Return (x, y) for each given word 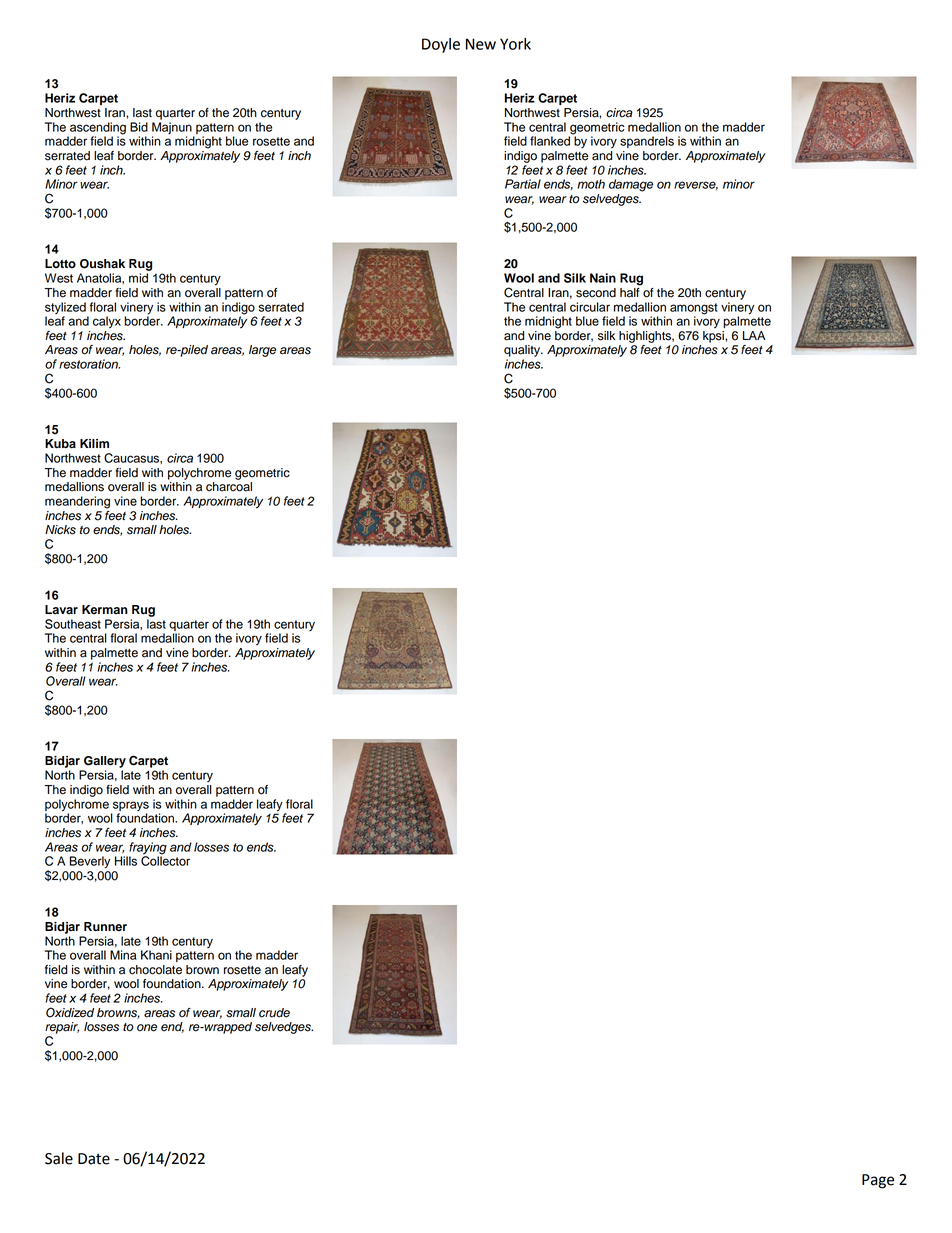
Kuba (60, 444)
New (481, 44)
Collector (165, 860)
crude (274, 1013)
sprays (131, 806)
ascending (97, 129)
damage (631, 185)
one (147, 1028)
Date (94, 1159)
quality (523, 351)
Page (878, 1181)
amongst (694, 309)
